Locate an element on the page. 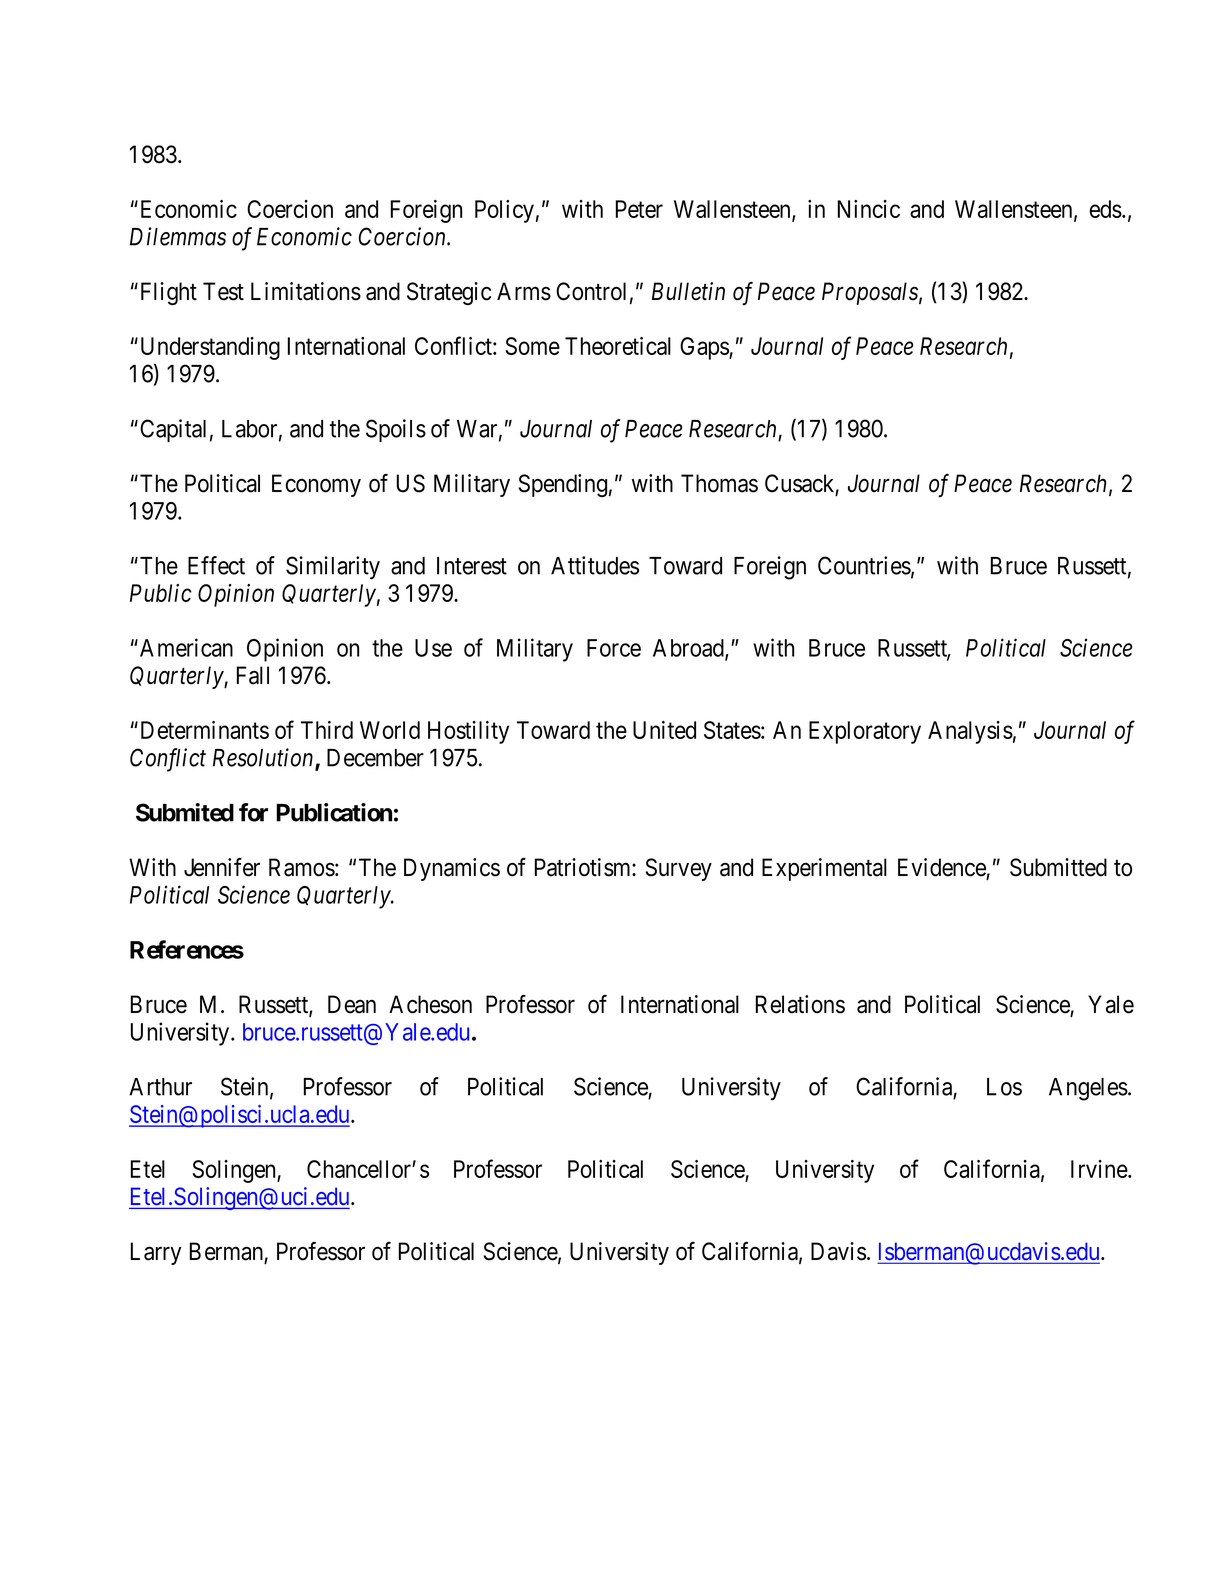  Spending is located at coordinates (563, 485).
